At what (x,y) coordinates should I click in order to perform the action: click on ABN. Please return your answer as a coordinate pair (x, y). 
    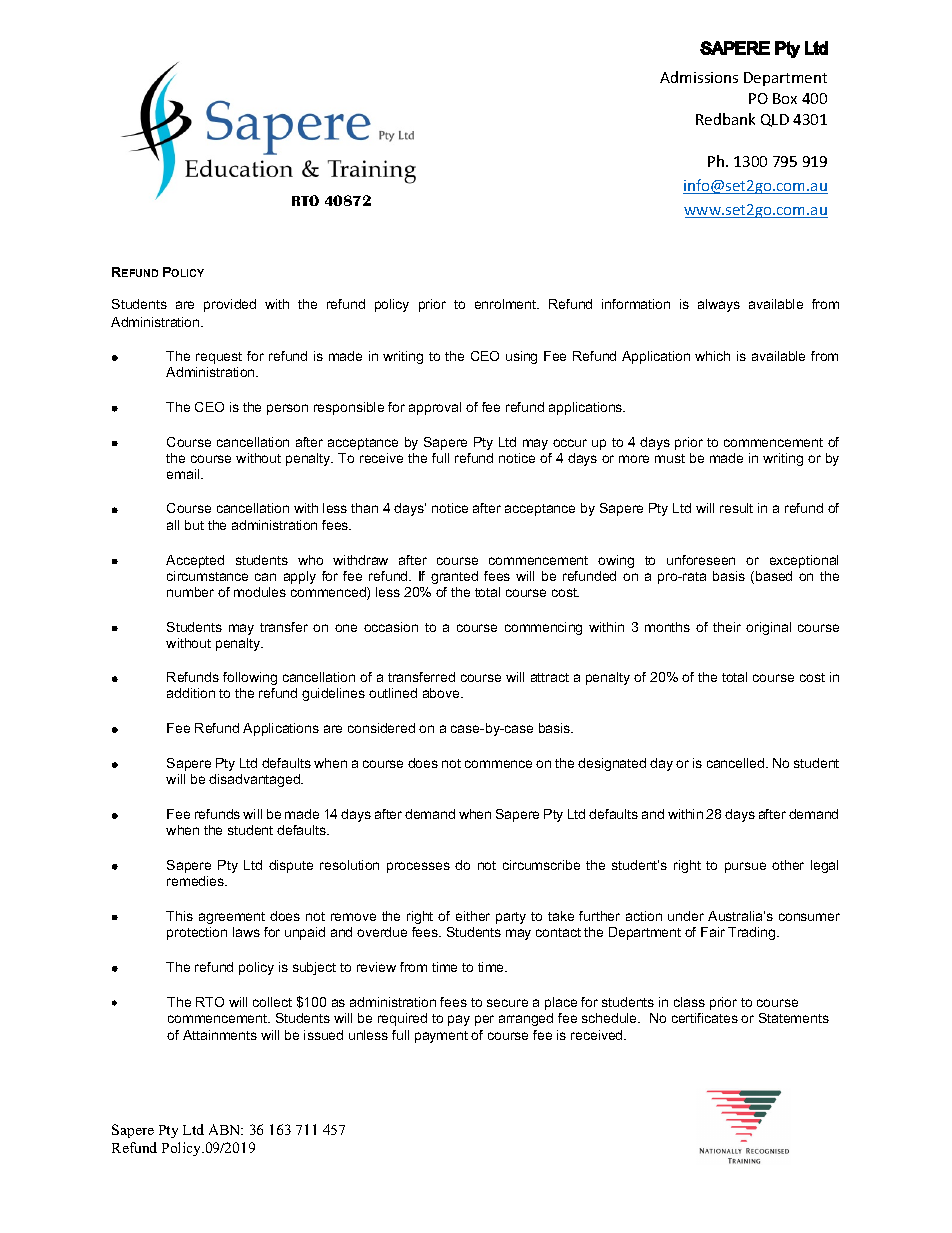
    Looking at the image, I should click on (226, 1129).
